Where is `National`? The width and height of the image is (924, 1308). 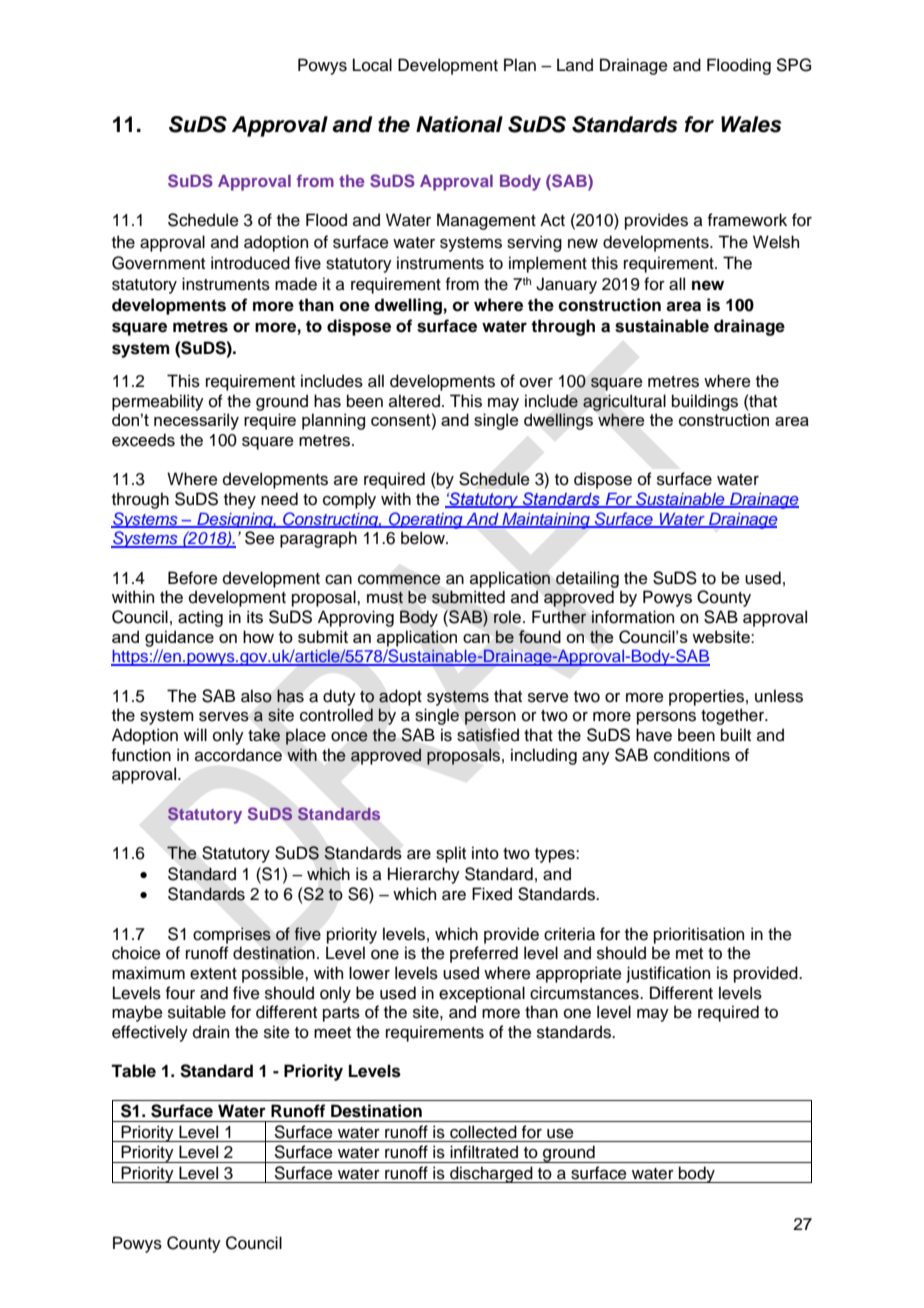
National is located at coordinates (459, 124).
